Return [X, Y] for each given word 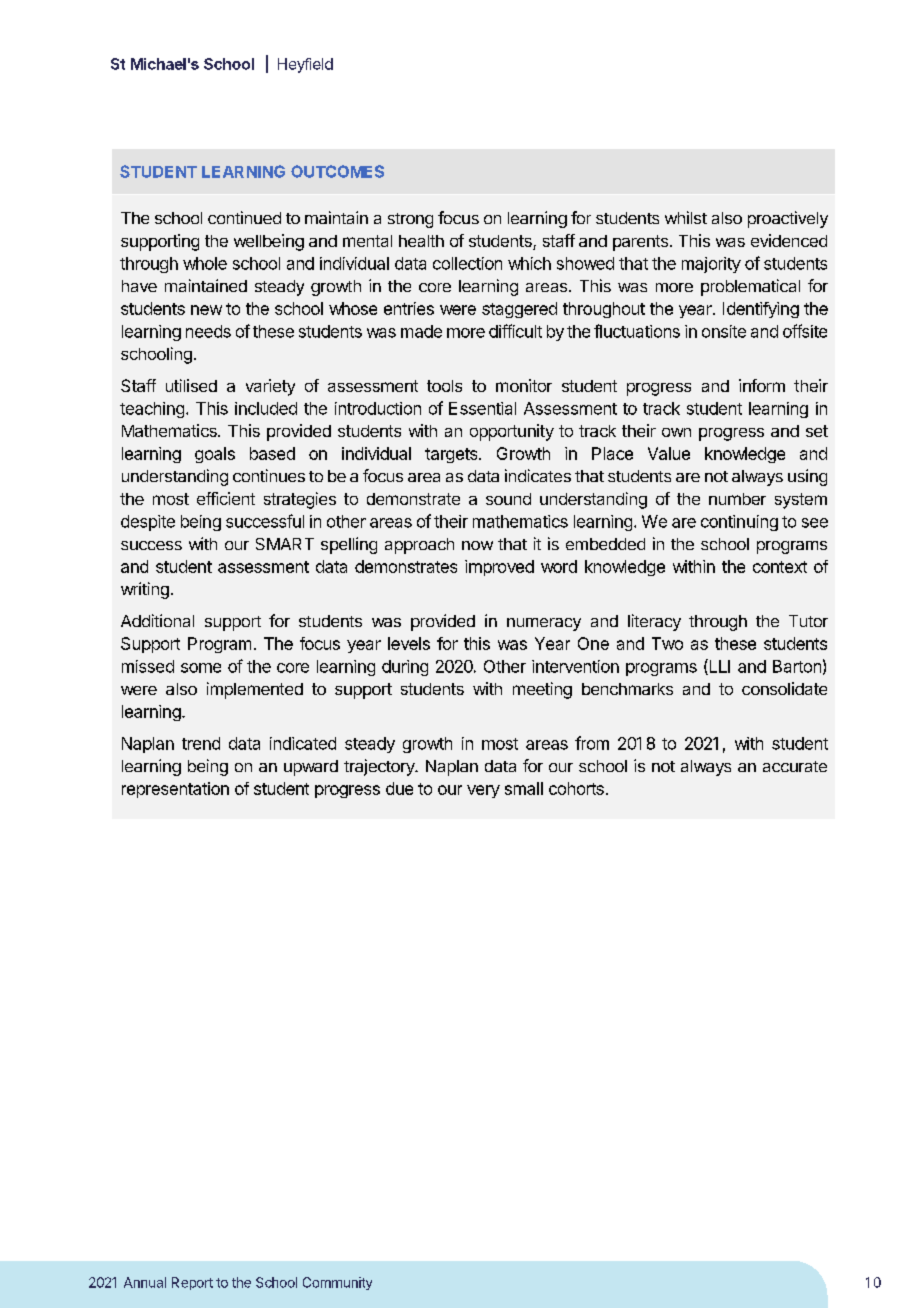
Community [337, 1283]
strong [410, 220]
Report [192, 1283]
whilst [686, 217]
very [483, 791]
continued [244, 217]
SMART [285, 544]
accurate [795, 766]
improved [499, 568]
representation [175, 790]
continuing [739, 523]
